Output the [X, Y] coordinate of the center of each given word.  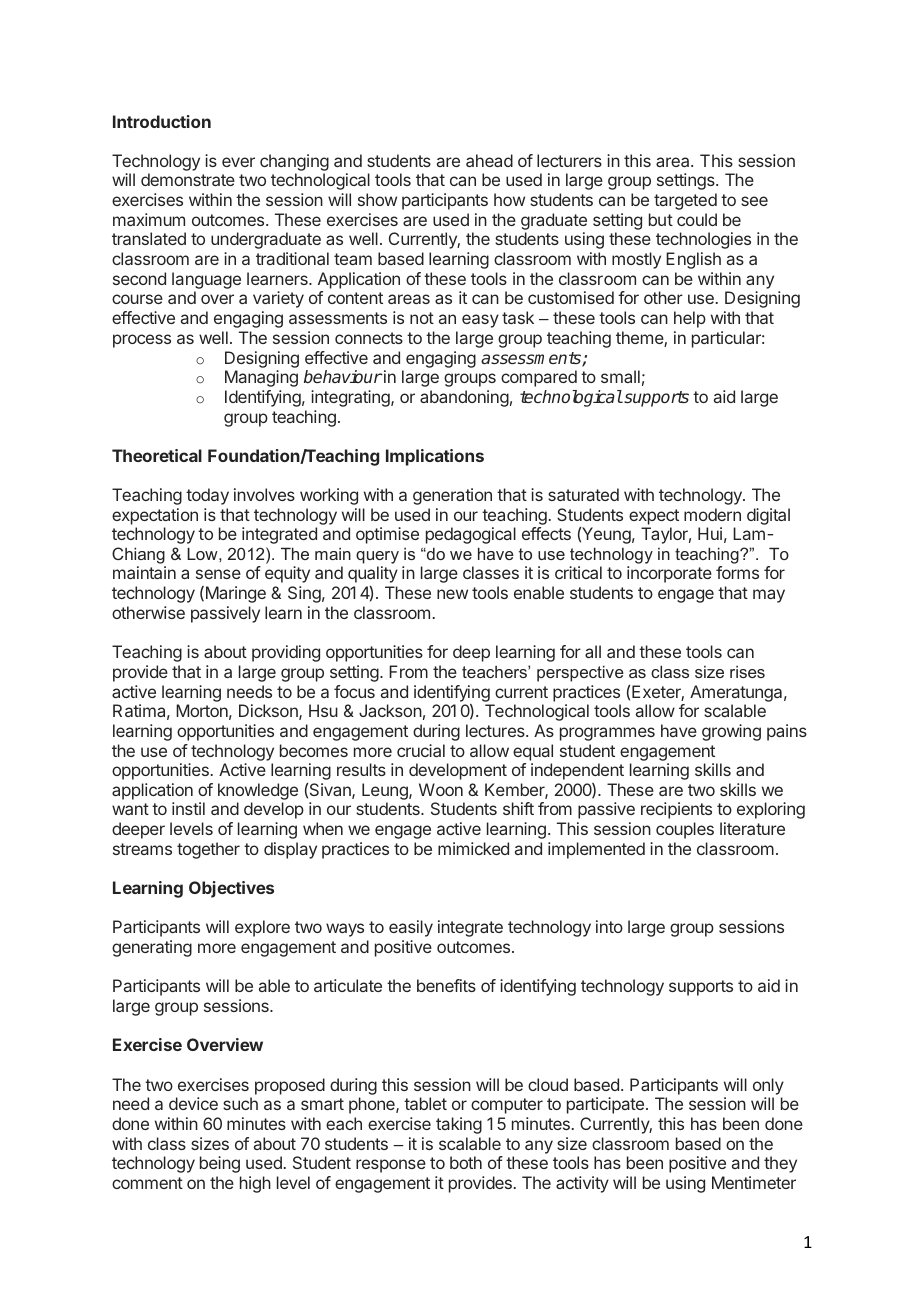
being [220, 1164]
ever [238, 162]
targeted [685, 201]
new [452, 594]
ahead [489, 160]
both [466, 1162]
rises [747, 672]
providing [286, 653]
